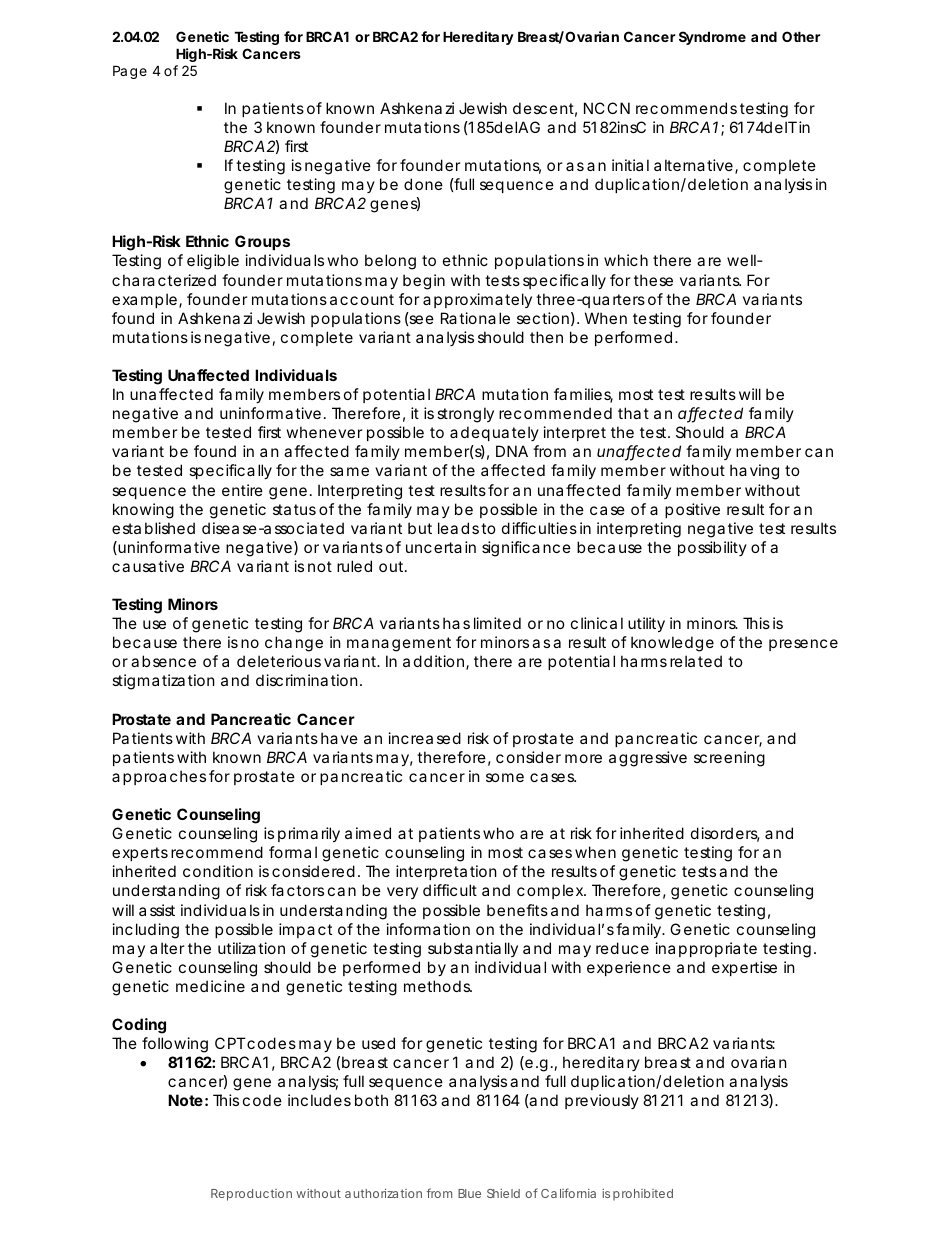 Image resolution: width=952 pixels, height=1233 pixels. I want to click on Reproduction, so click(251, 1195).
